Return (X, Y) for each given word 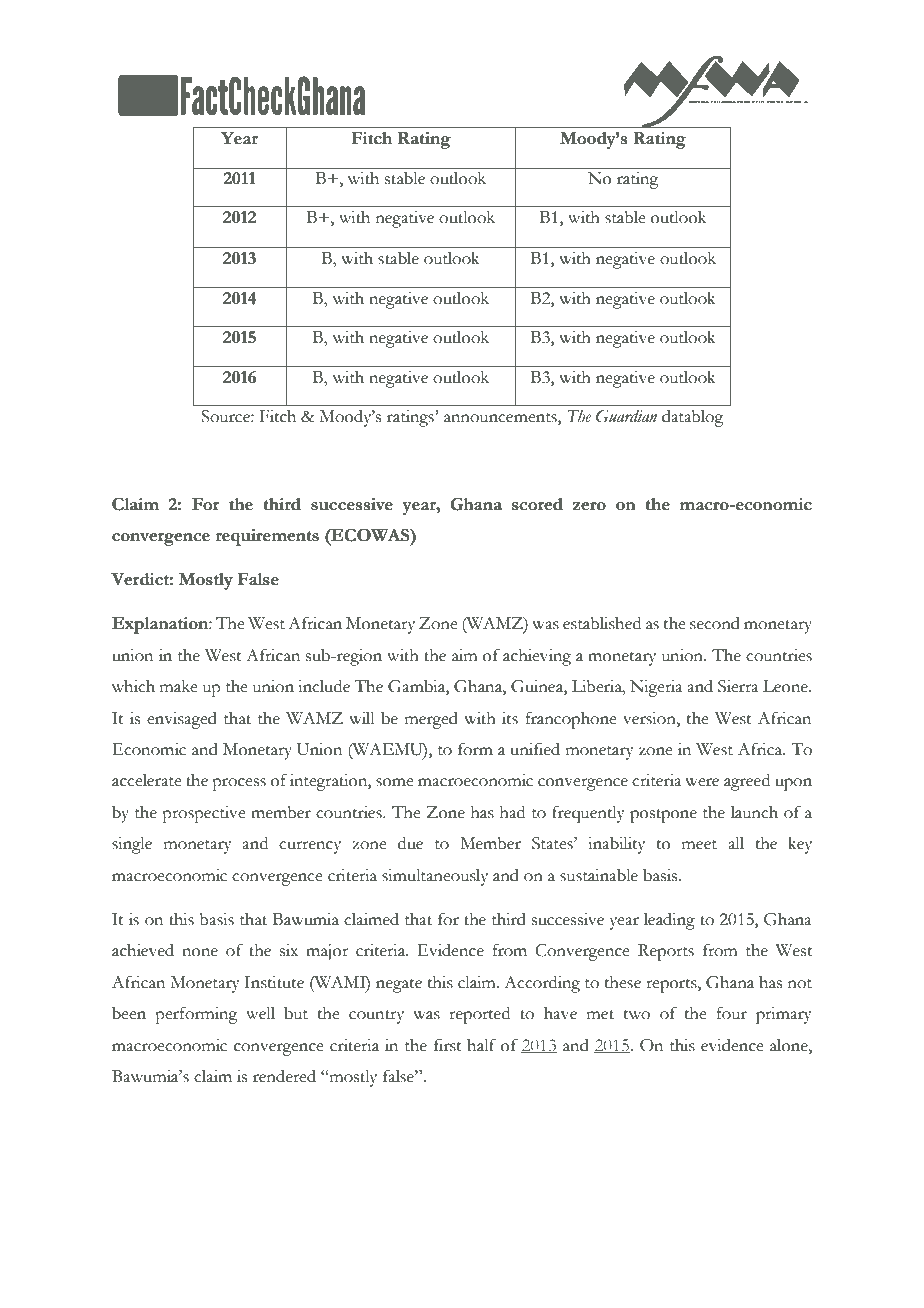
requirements (267, 537)
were (702, 782)
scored (537, 504)
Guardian (626, 416)
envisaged (182, 720)
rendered (284, 1076)
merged (431, 720)
